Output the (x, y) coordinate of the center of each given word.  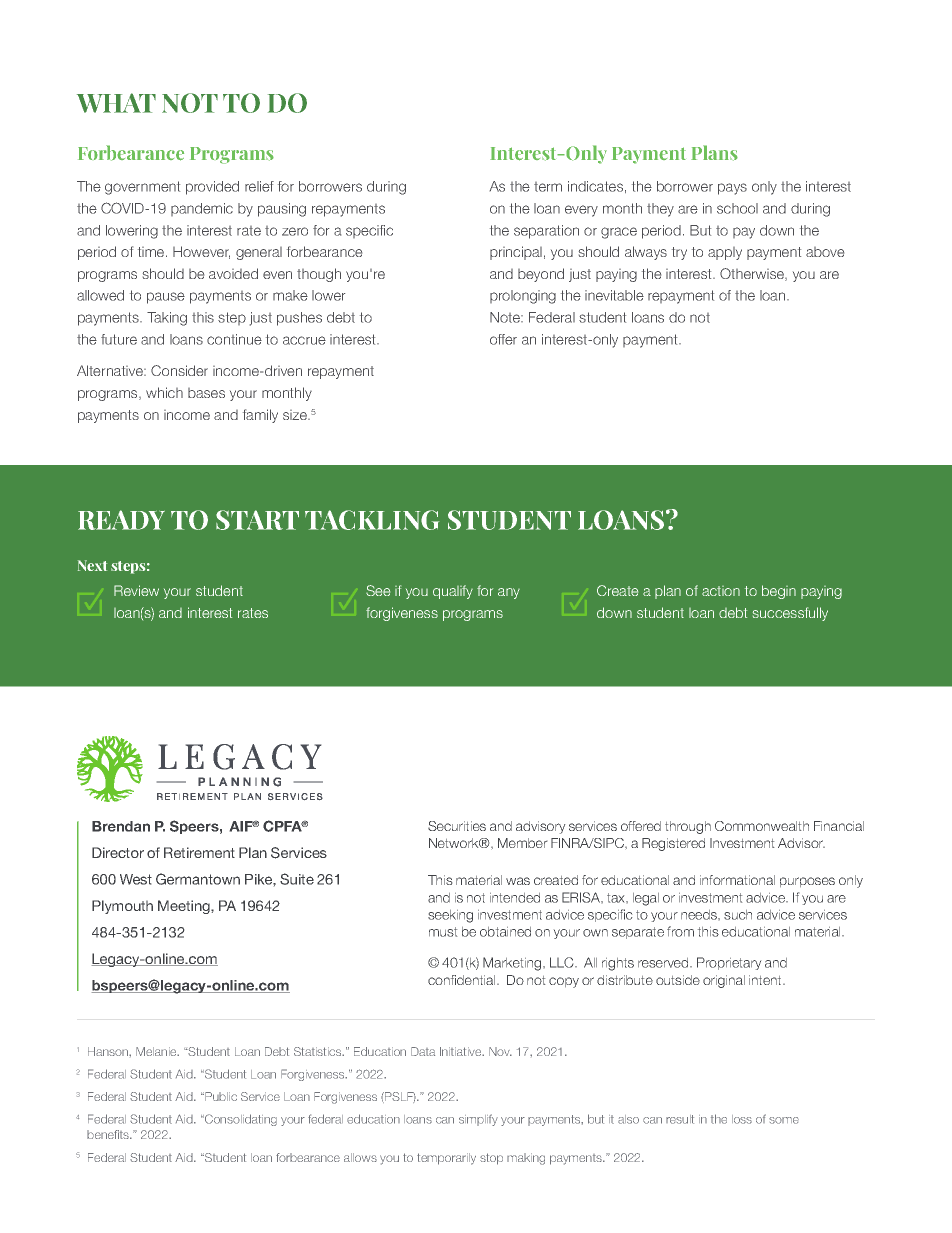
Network (455, 843)
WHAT (116, 103)
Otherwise (753, 274)
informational (737, 880)
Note (506, 317)
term (548, 187)
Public (220, 1096)
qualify (453, 592)
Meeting (185, 907)
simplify (478, 1120)
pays (732, 189)
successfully (790, 614)
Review (136, 590)
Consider (179, 370)
